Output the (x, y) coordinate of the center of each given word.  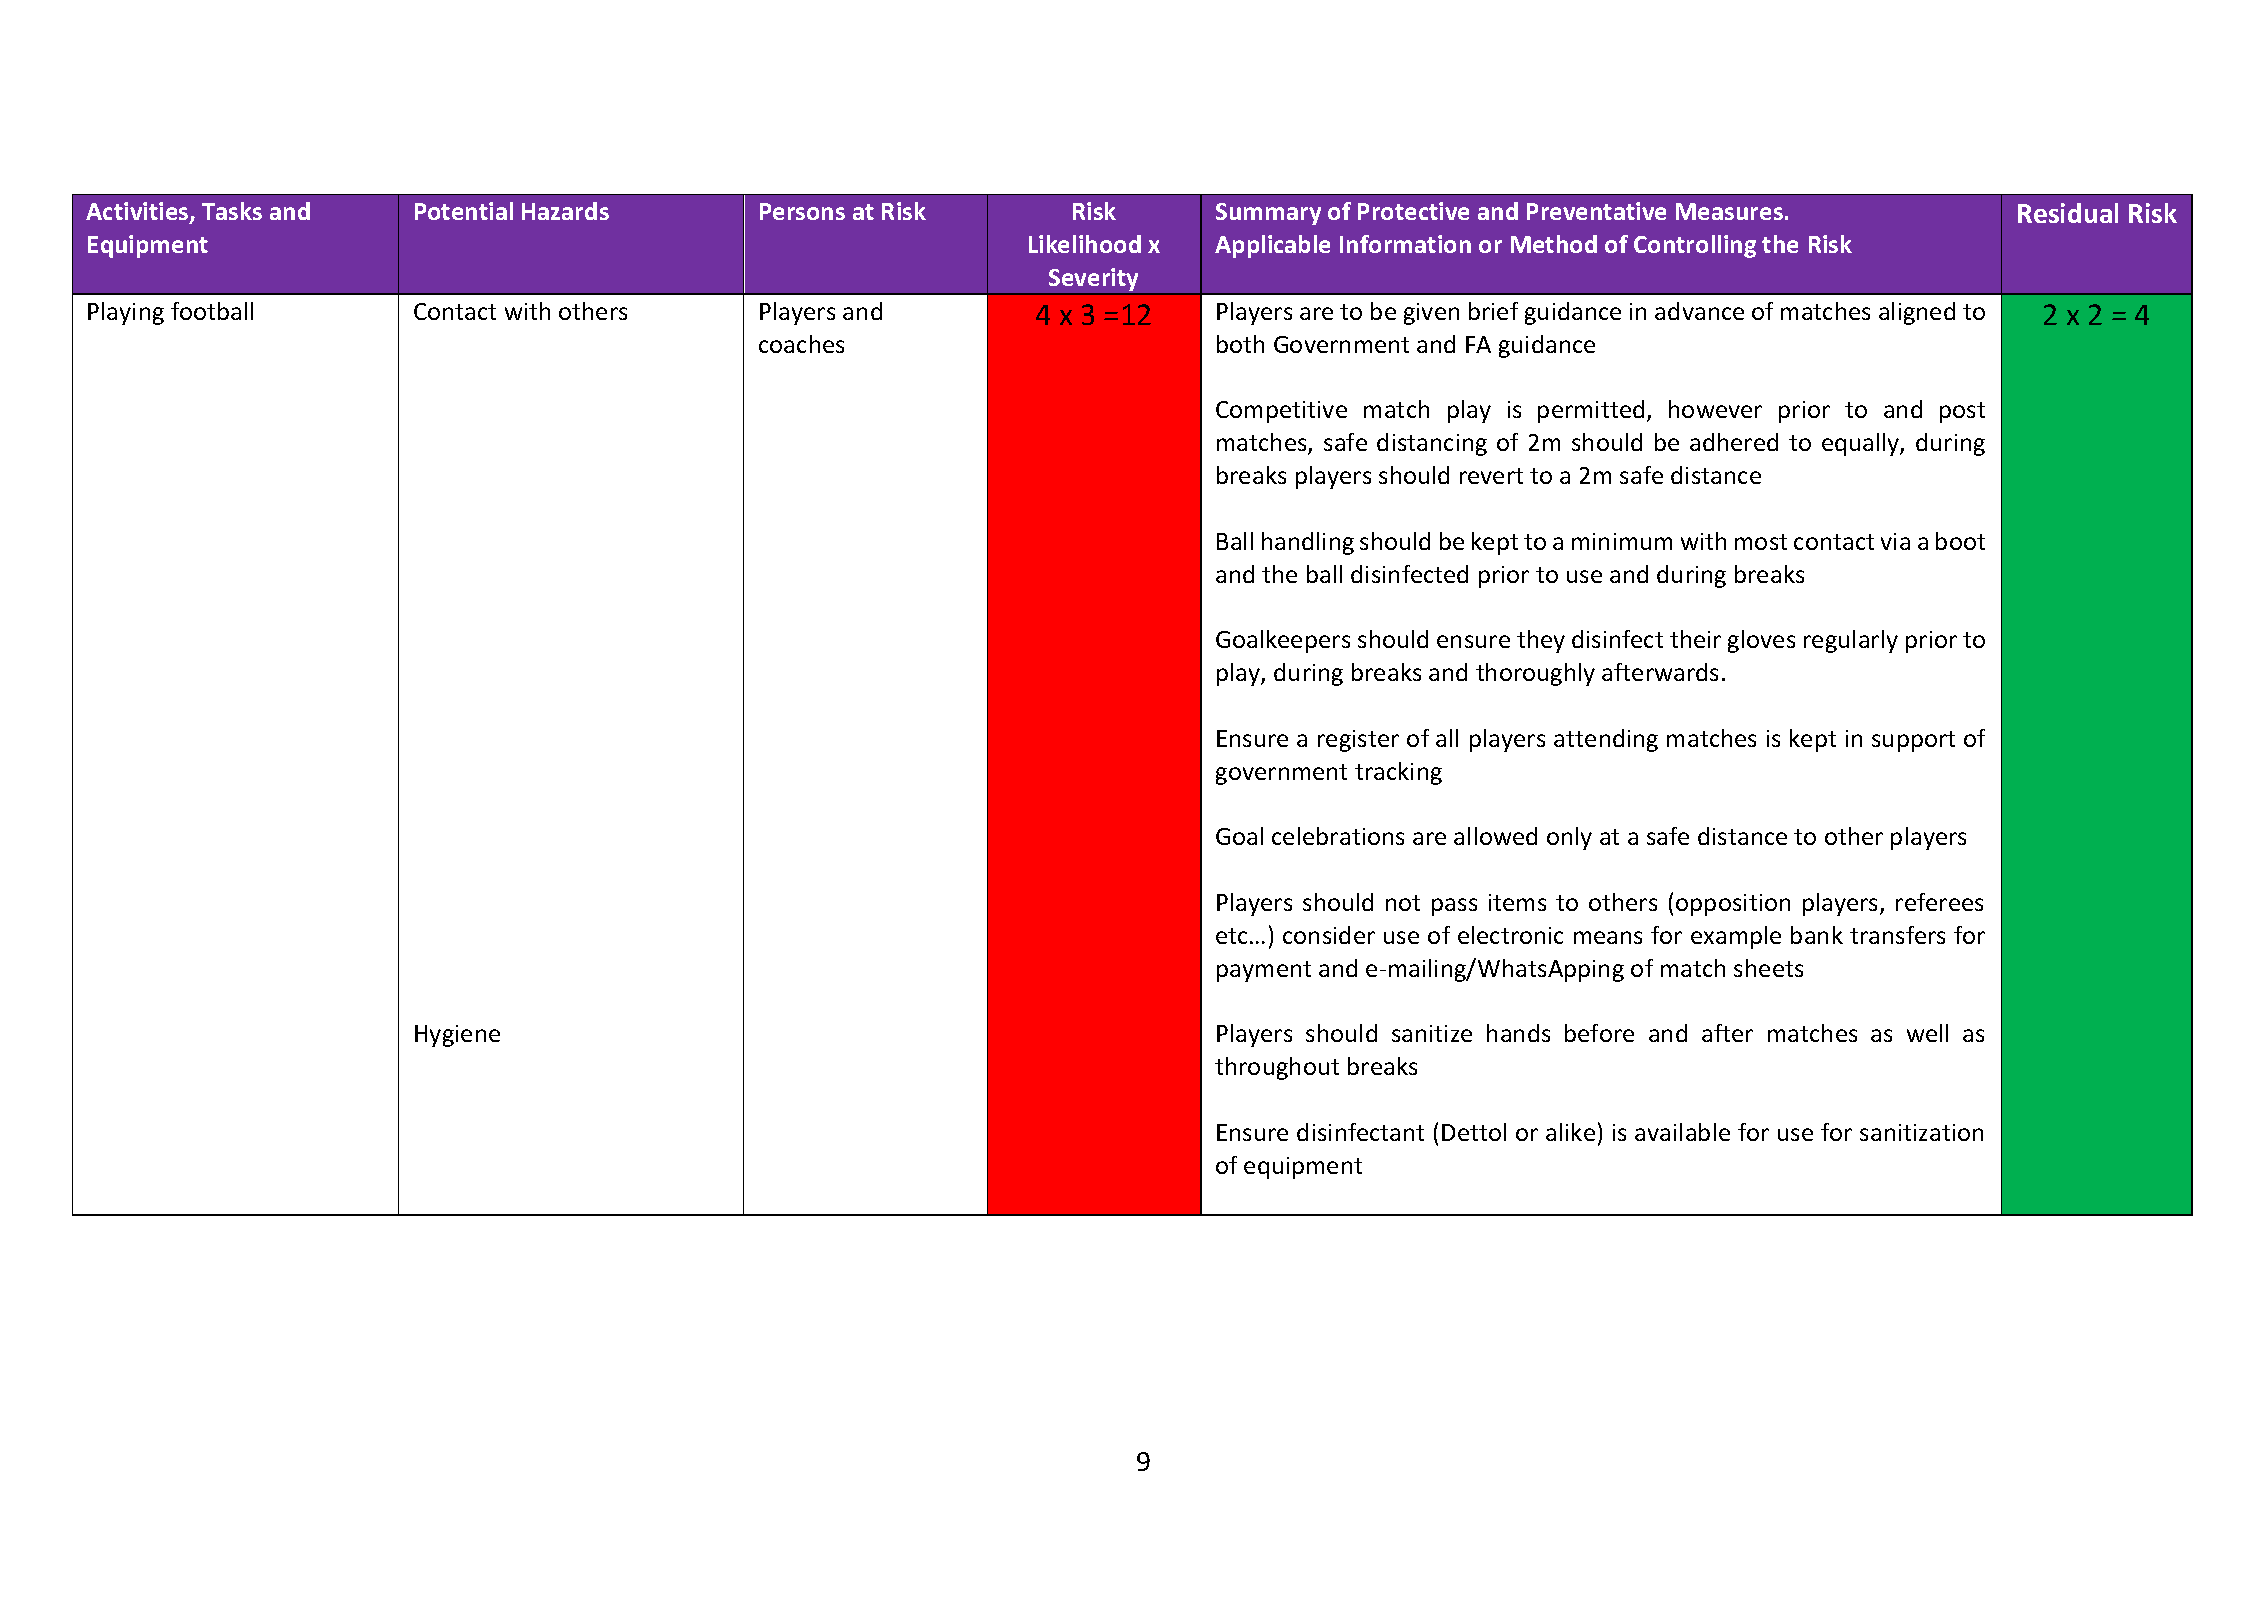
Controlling (1695, 246)
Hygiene (457, 1036)
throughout (1277, 1068)
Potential (464, 211)
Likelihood (1085, 244)
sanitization (1921, 1132)
